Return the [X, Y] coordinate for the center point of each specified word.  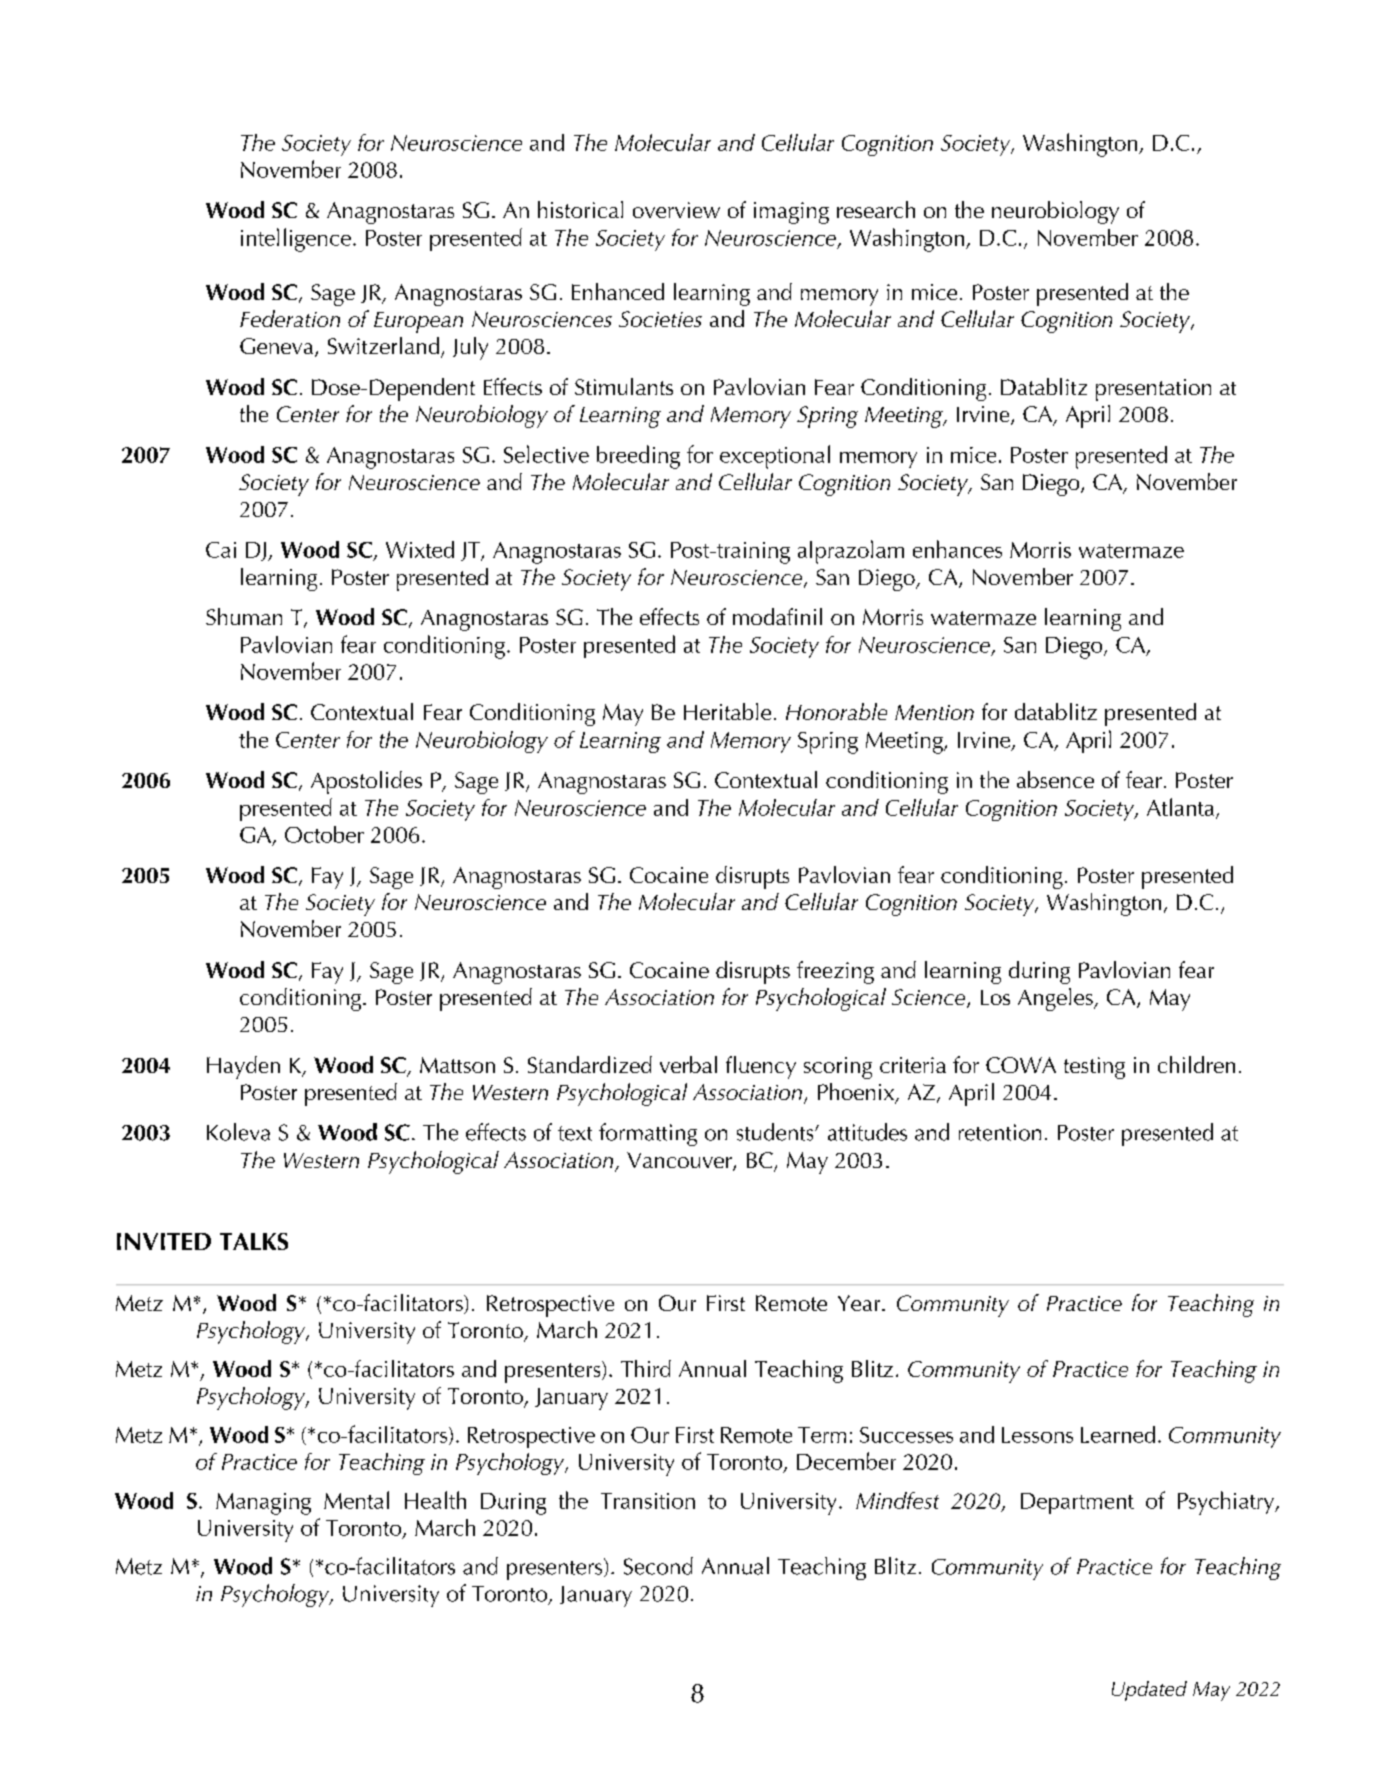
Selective [546, 454]
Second [658, 1566]
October [324, 834]
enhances [957, 549]
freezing [835, 972]
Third [646, 1368]
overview [676, 210]
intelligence [296, 240]
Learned [1118, 1434]
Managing [263, 1504]
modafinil [777, 616]
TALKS [254, 1241]
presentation [1153, 390]
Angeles [1056, 999]
